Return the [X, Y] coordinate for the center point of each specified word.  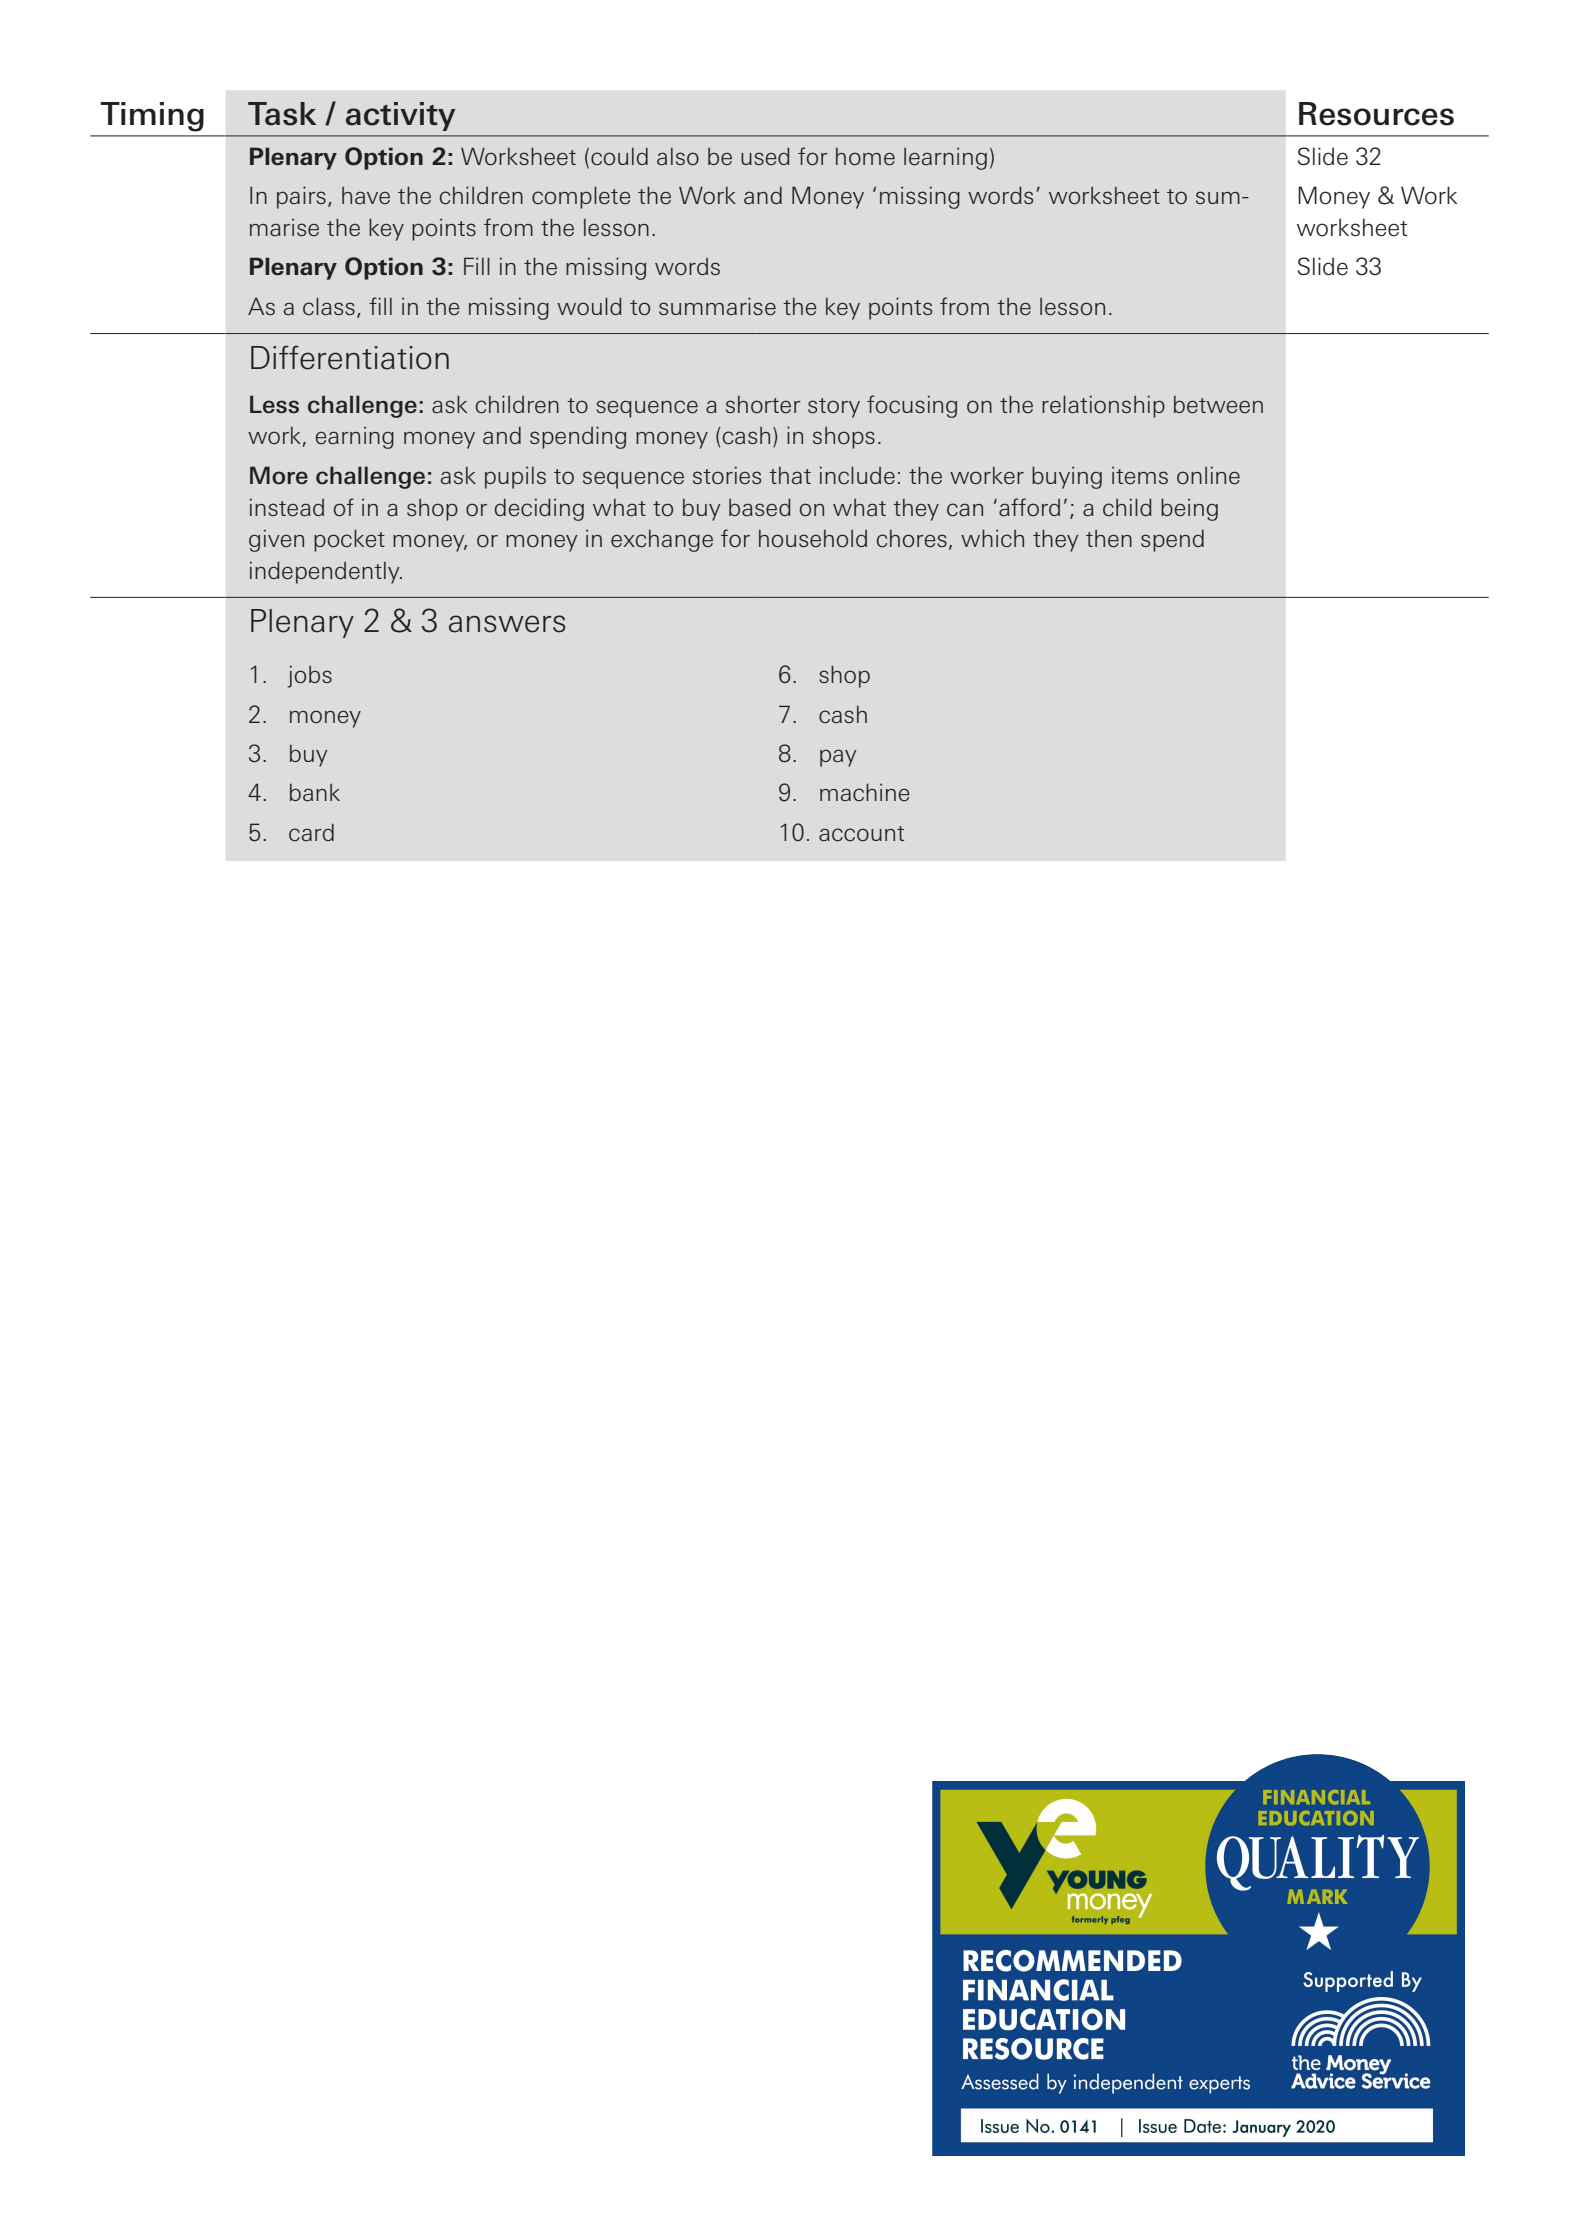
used [765, 156]
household [813, 539]
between [1218, 405]
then [1109, 539]
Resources [1376, 114]
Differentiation [350, 357]
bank [315, 793]
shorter [763, 405]
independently [326, 572]
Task [282, 114]
